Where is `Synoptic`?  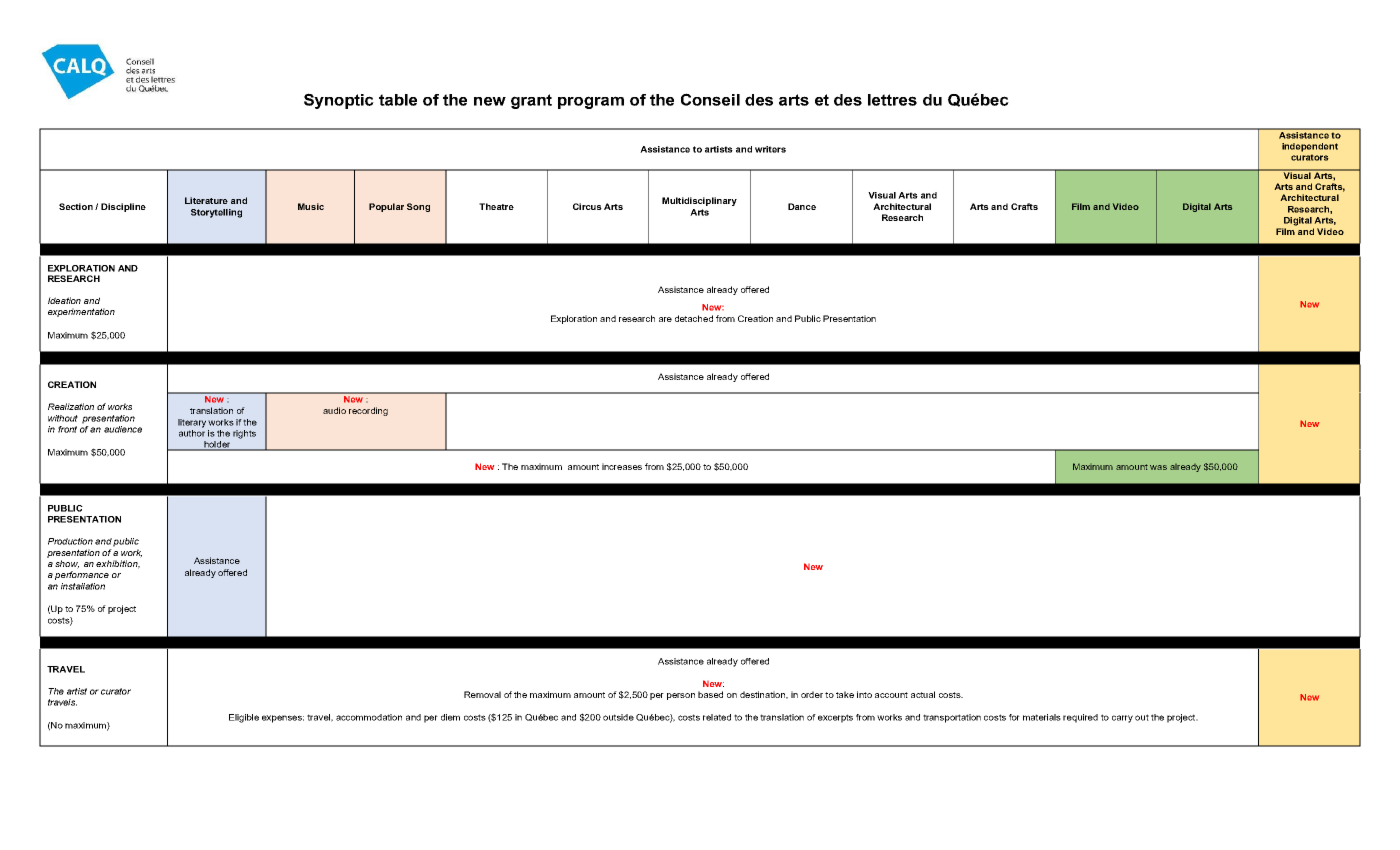
Synoptic is located at coordinates (339, 101).
